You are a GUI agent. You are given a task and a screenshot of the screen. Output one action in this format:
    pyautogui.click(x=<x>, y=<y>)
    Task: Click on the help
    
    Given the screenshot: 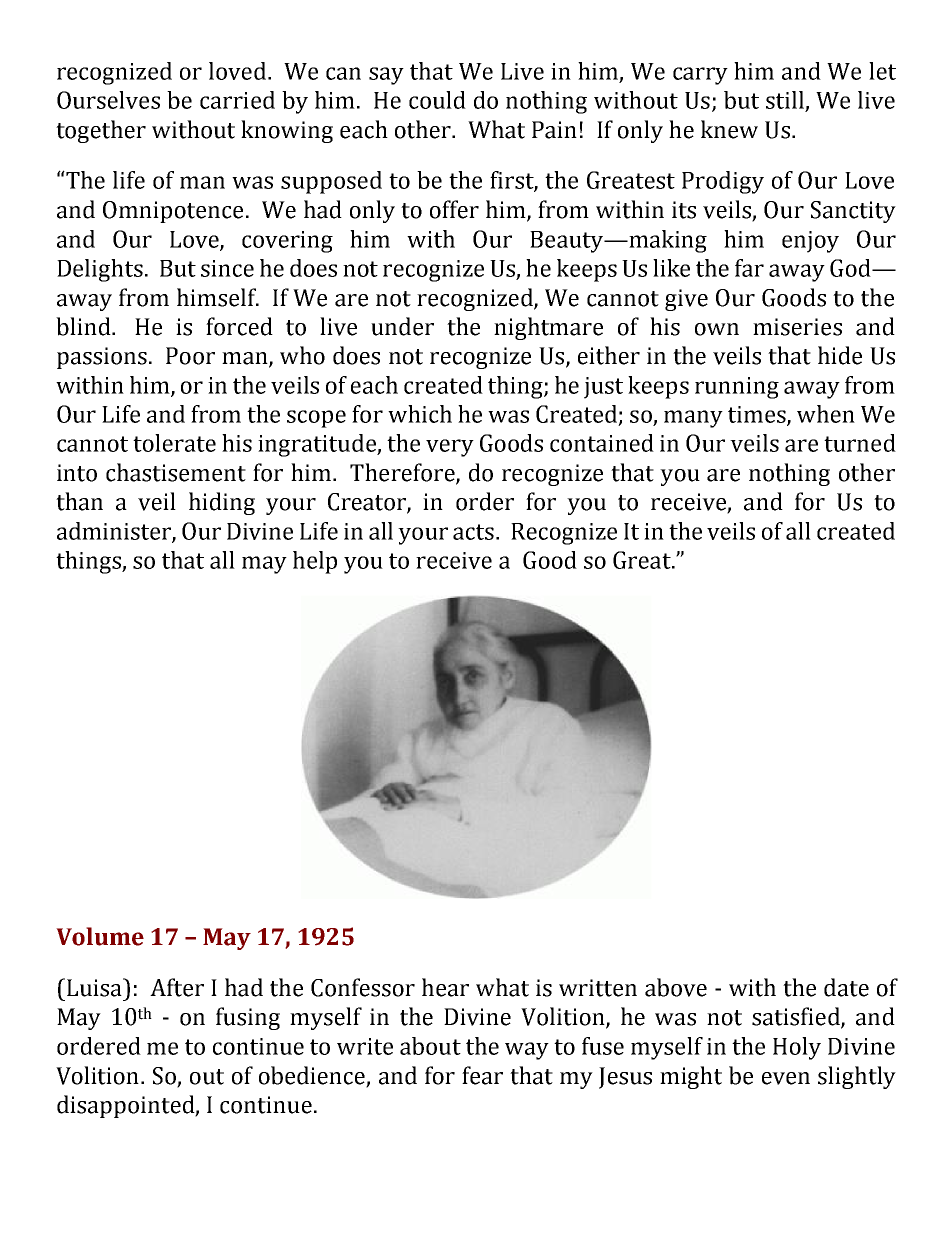 What is the action you would take?
    pyautogui.click(x=315, y=562)
